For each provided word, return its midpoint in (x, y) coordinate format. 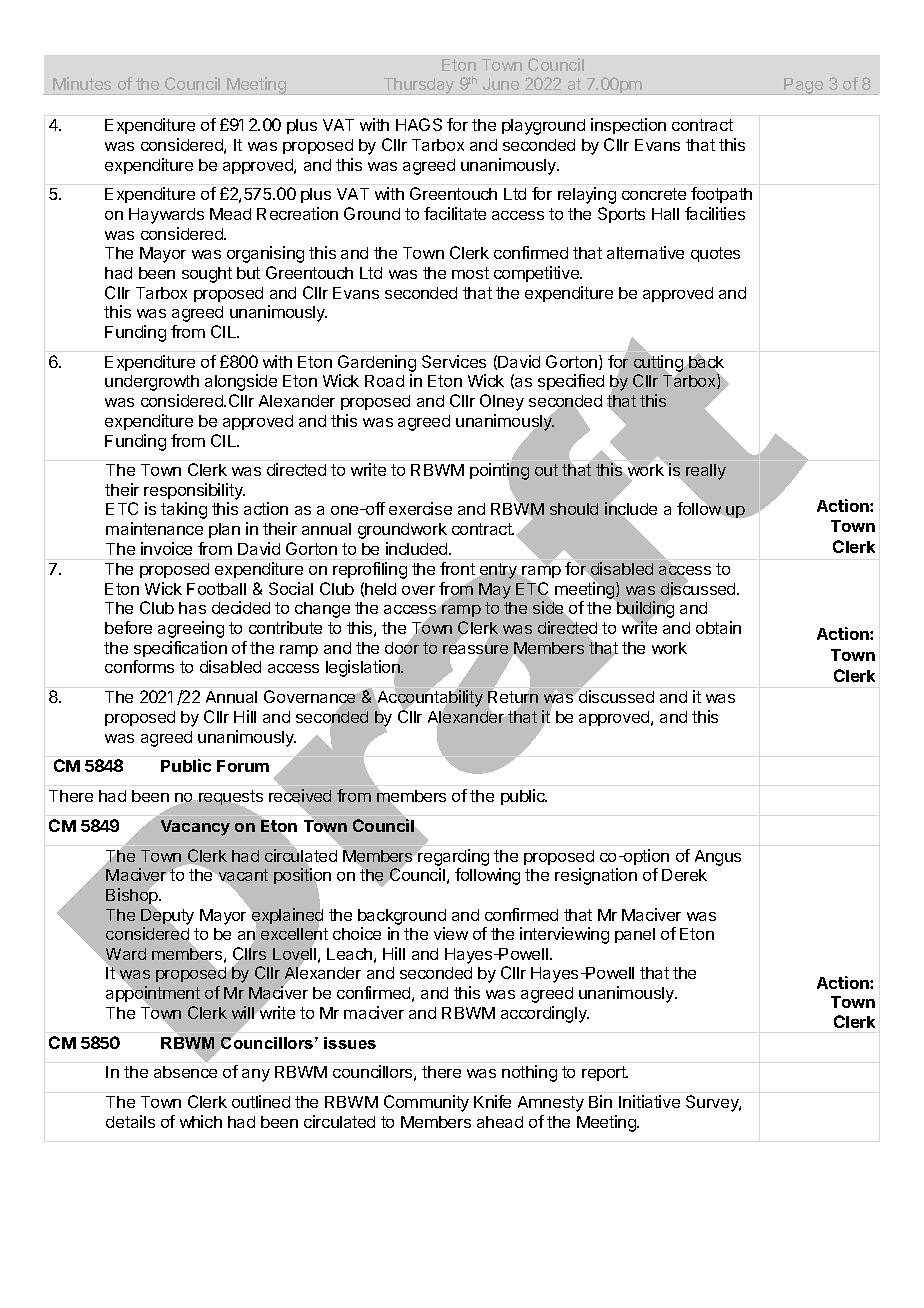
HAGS (419, 124)
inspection (628, 126)
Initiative (649, 1101)
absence (185, 1072)
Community (426, 1103)
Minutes (82, 83)
